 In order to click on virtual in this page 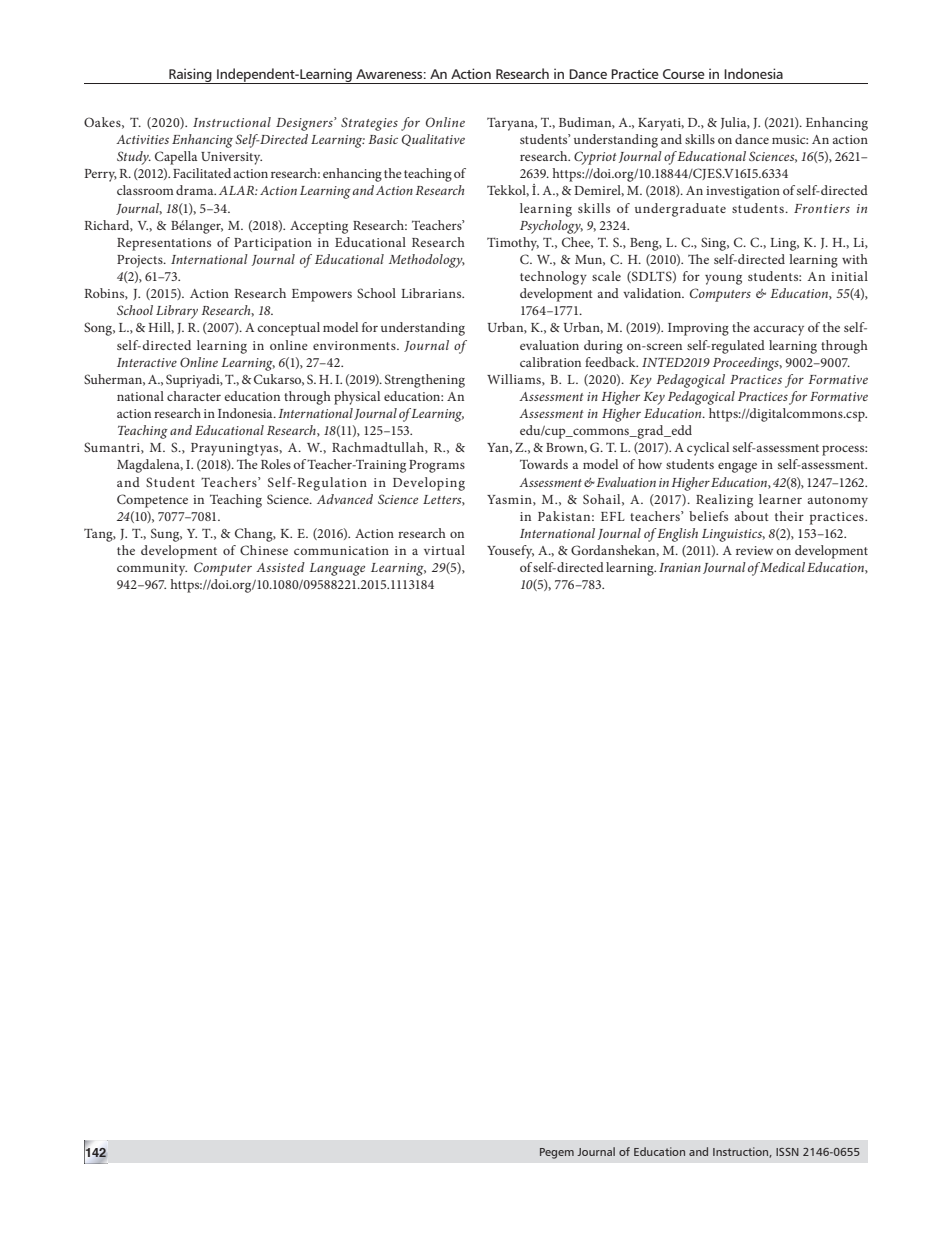, I will do `click(444, 550)`.
